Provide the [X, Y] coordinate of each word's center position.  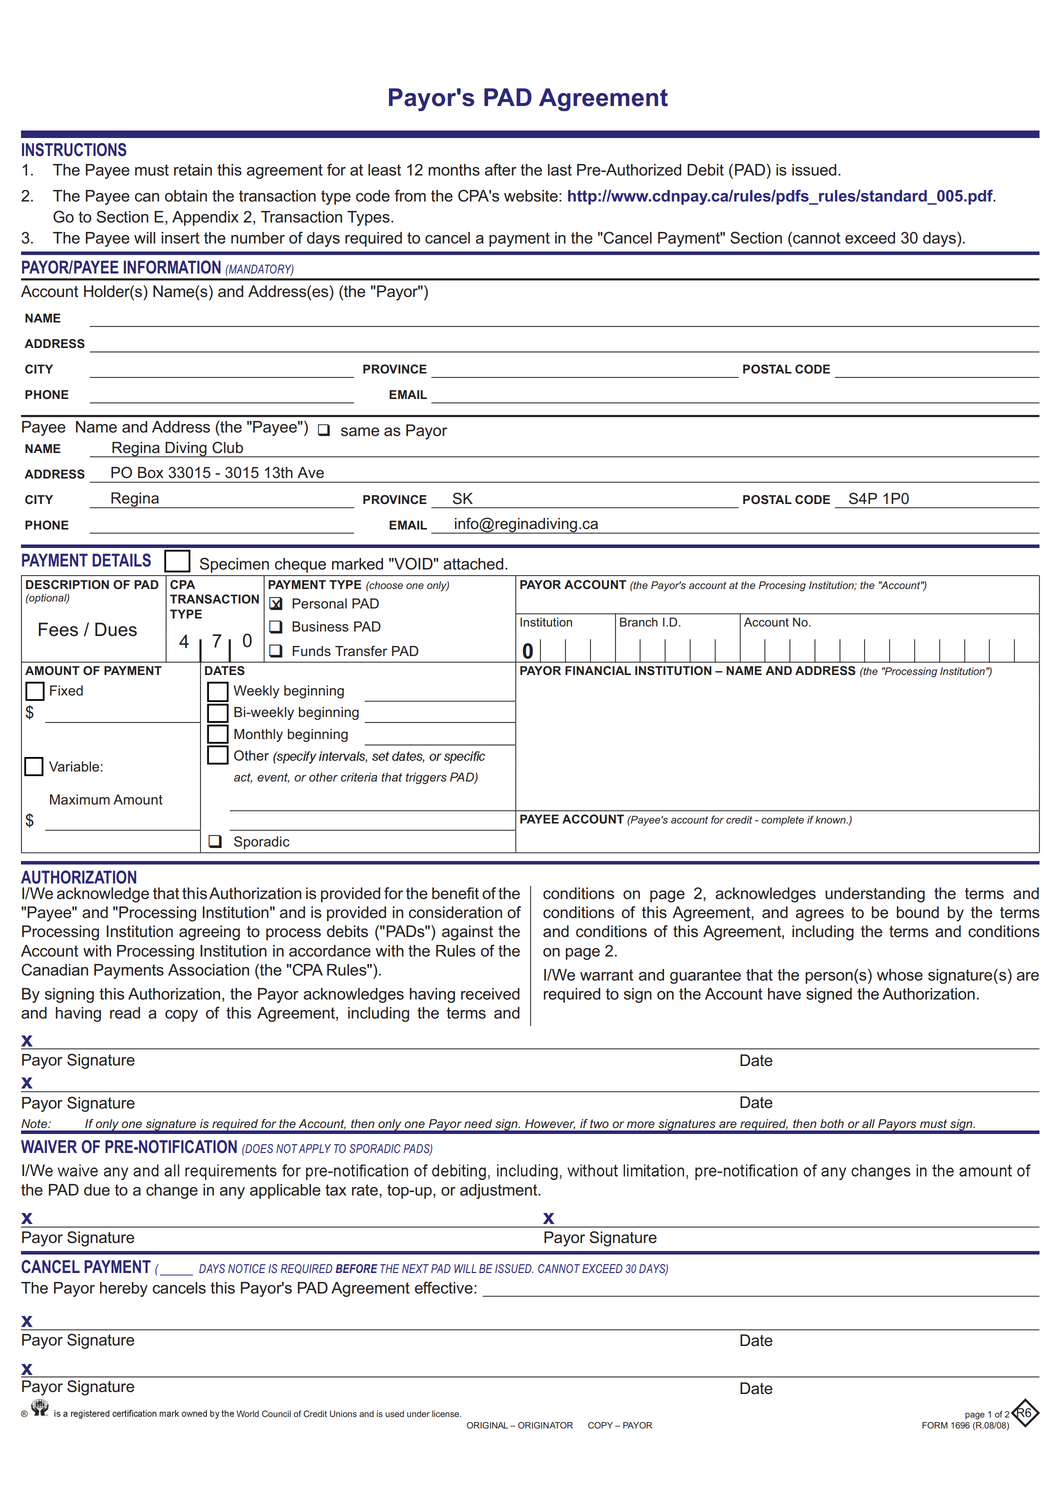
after [501, 169]
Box [150, 472]
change [172, 1191]
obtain [186, 196]
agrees [820, 915]
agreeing [209, 933]
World [247, 1413]
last [560, 170]
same [360, 432]
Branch [639, 622]
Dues [116, 629]
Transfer [361, 651]
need [478, 1123]
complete [782, 821]
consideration [455, 912]
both [832, 1123]
